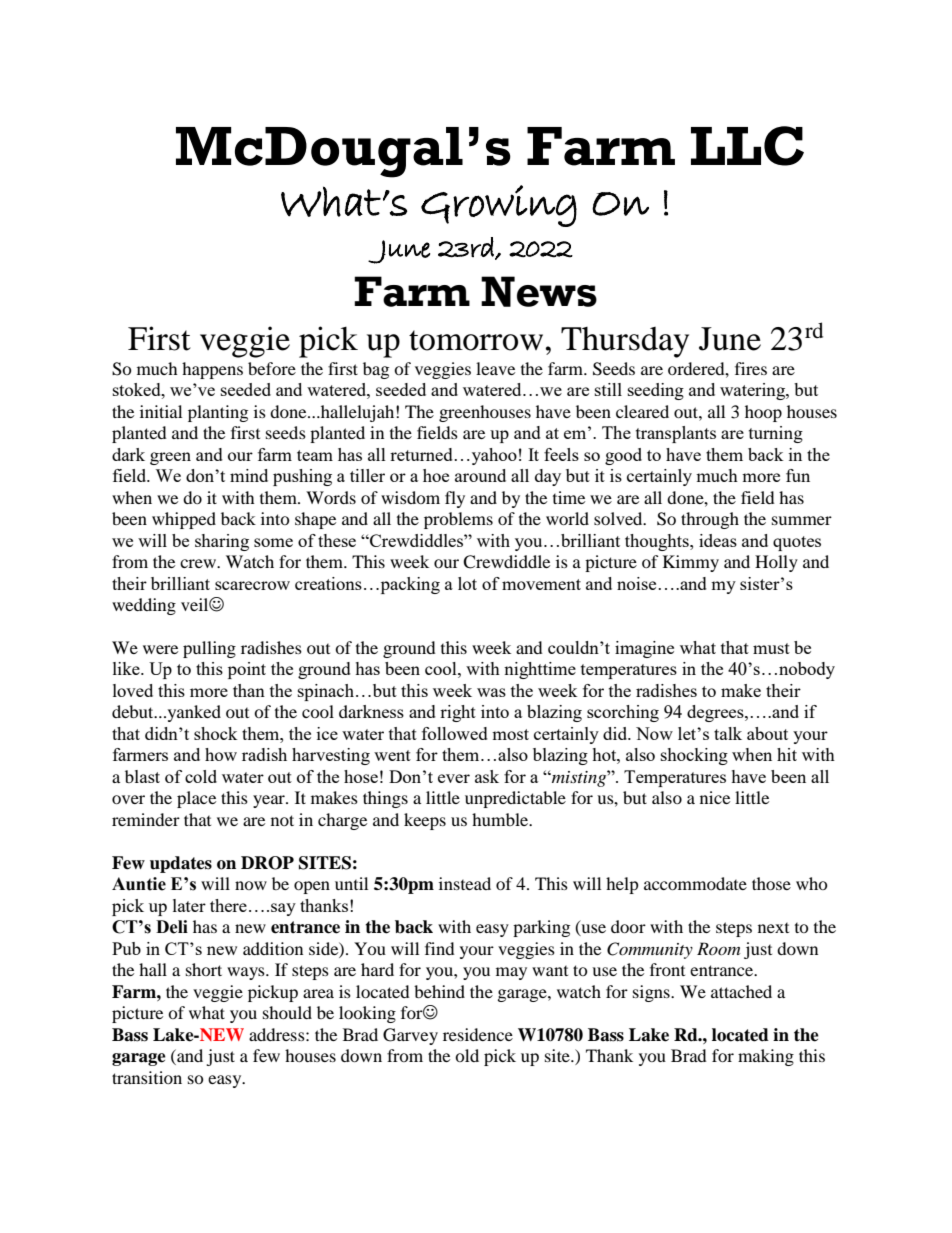  Describe the element at coordinates (212, 370) in the screenshot. I see `happens` at that location.
